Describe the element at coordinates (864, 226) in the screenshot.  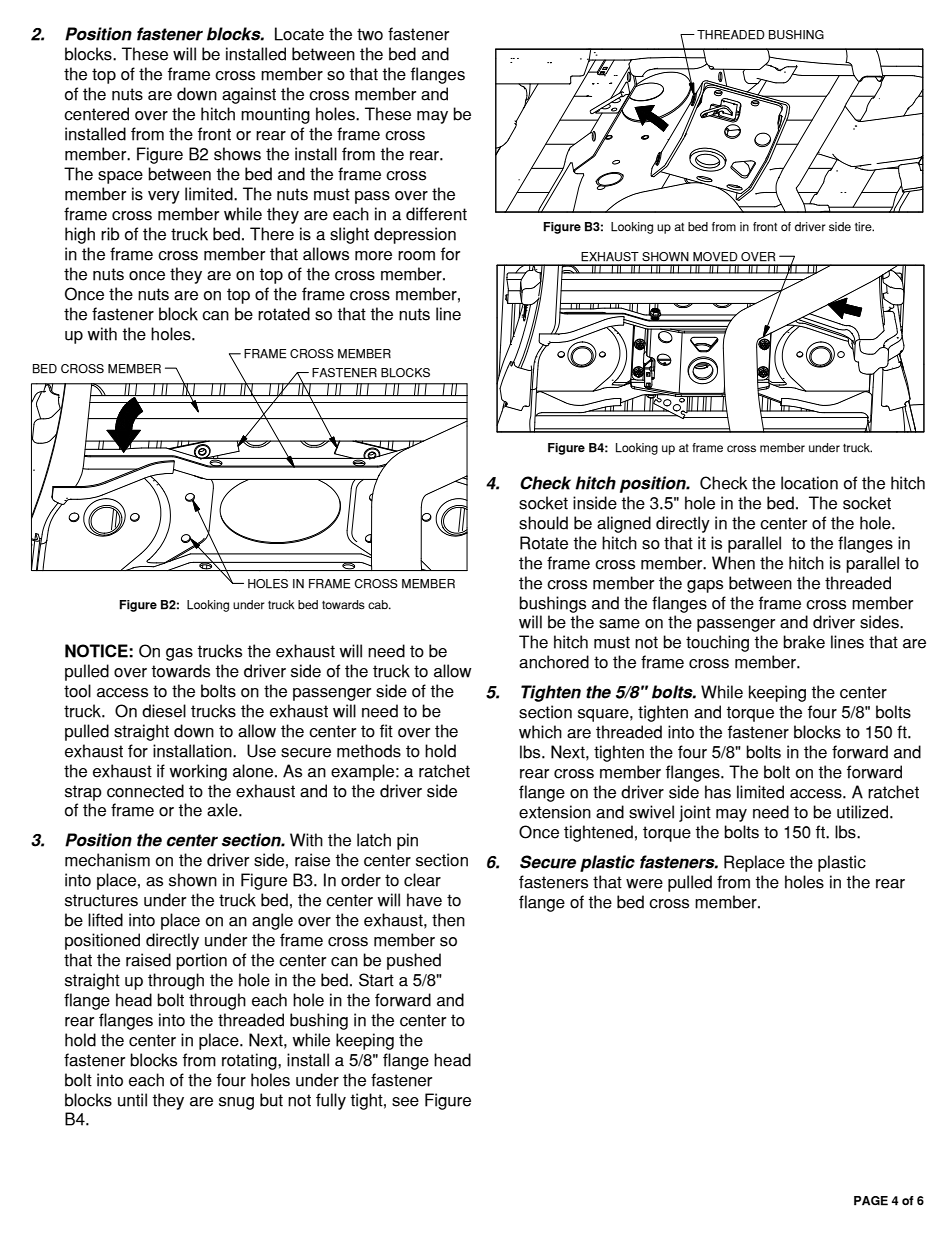
I see `tire` at that location.
